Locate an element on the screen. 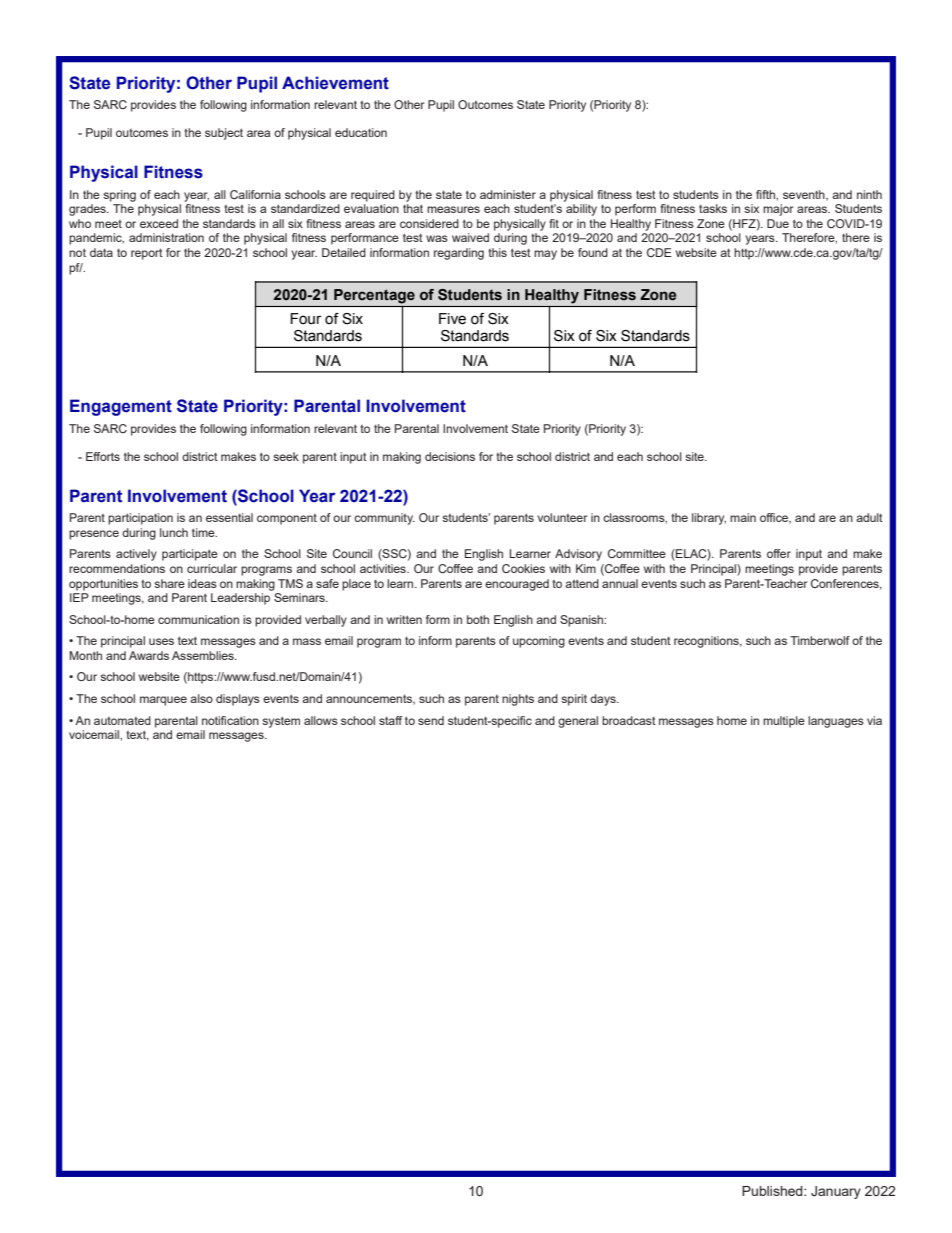 Image resolution: width=952 pixels, height=1233 pixels. office is located at coordinates (775, 518).
